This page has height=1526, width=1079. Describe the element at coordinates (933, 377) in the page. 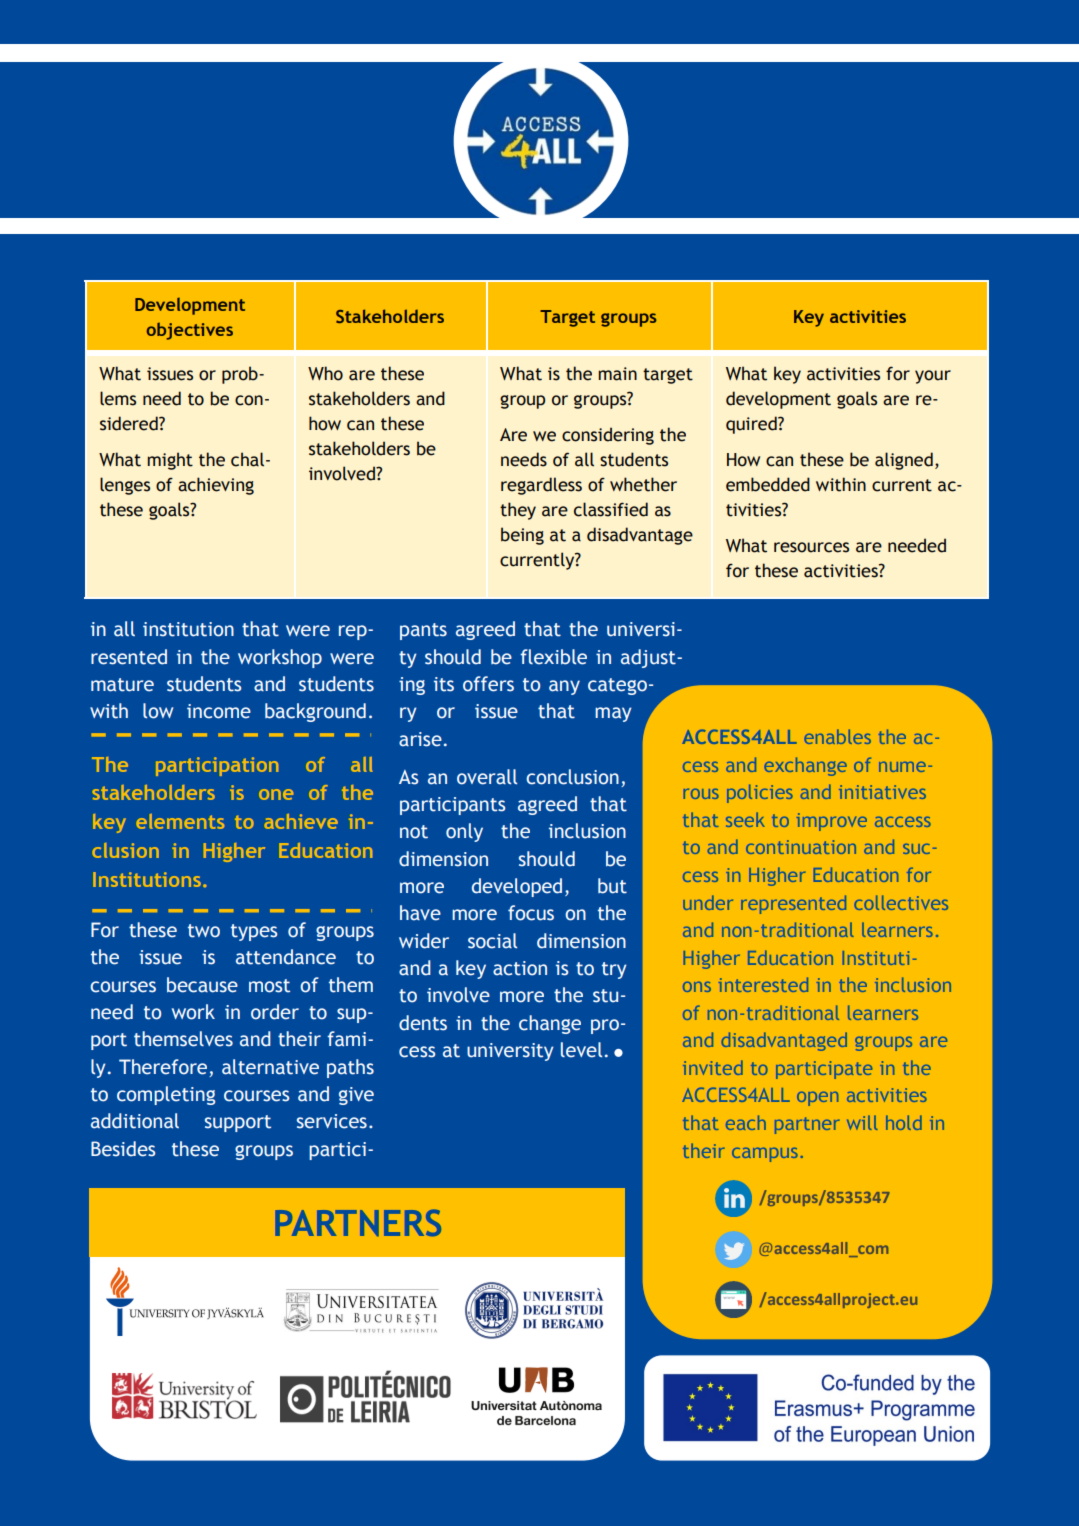

I see `your` at that location.
